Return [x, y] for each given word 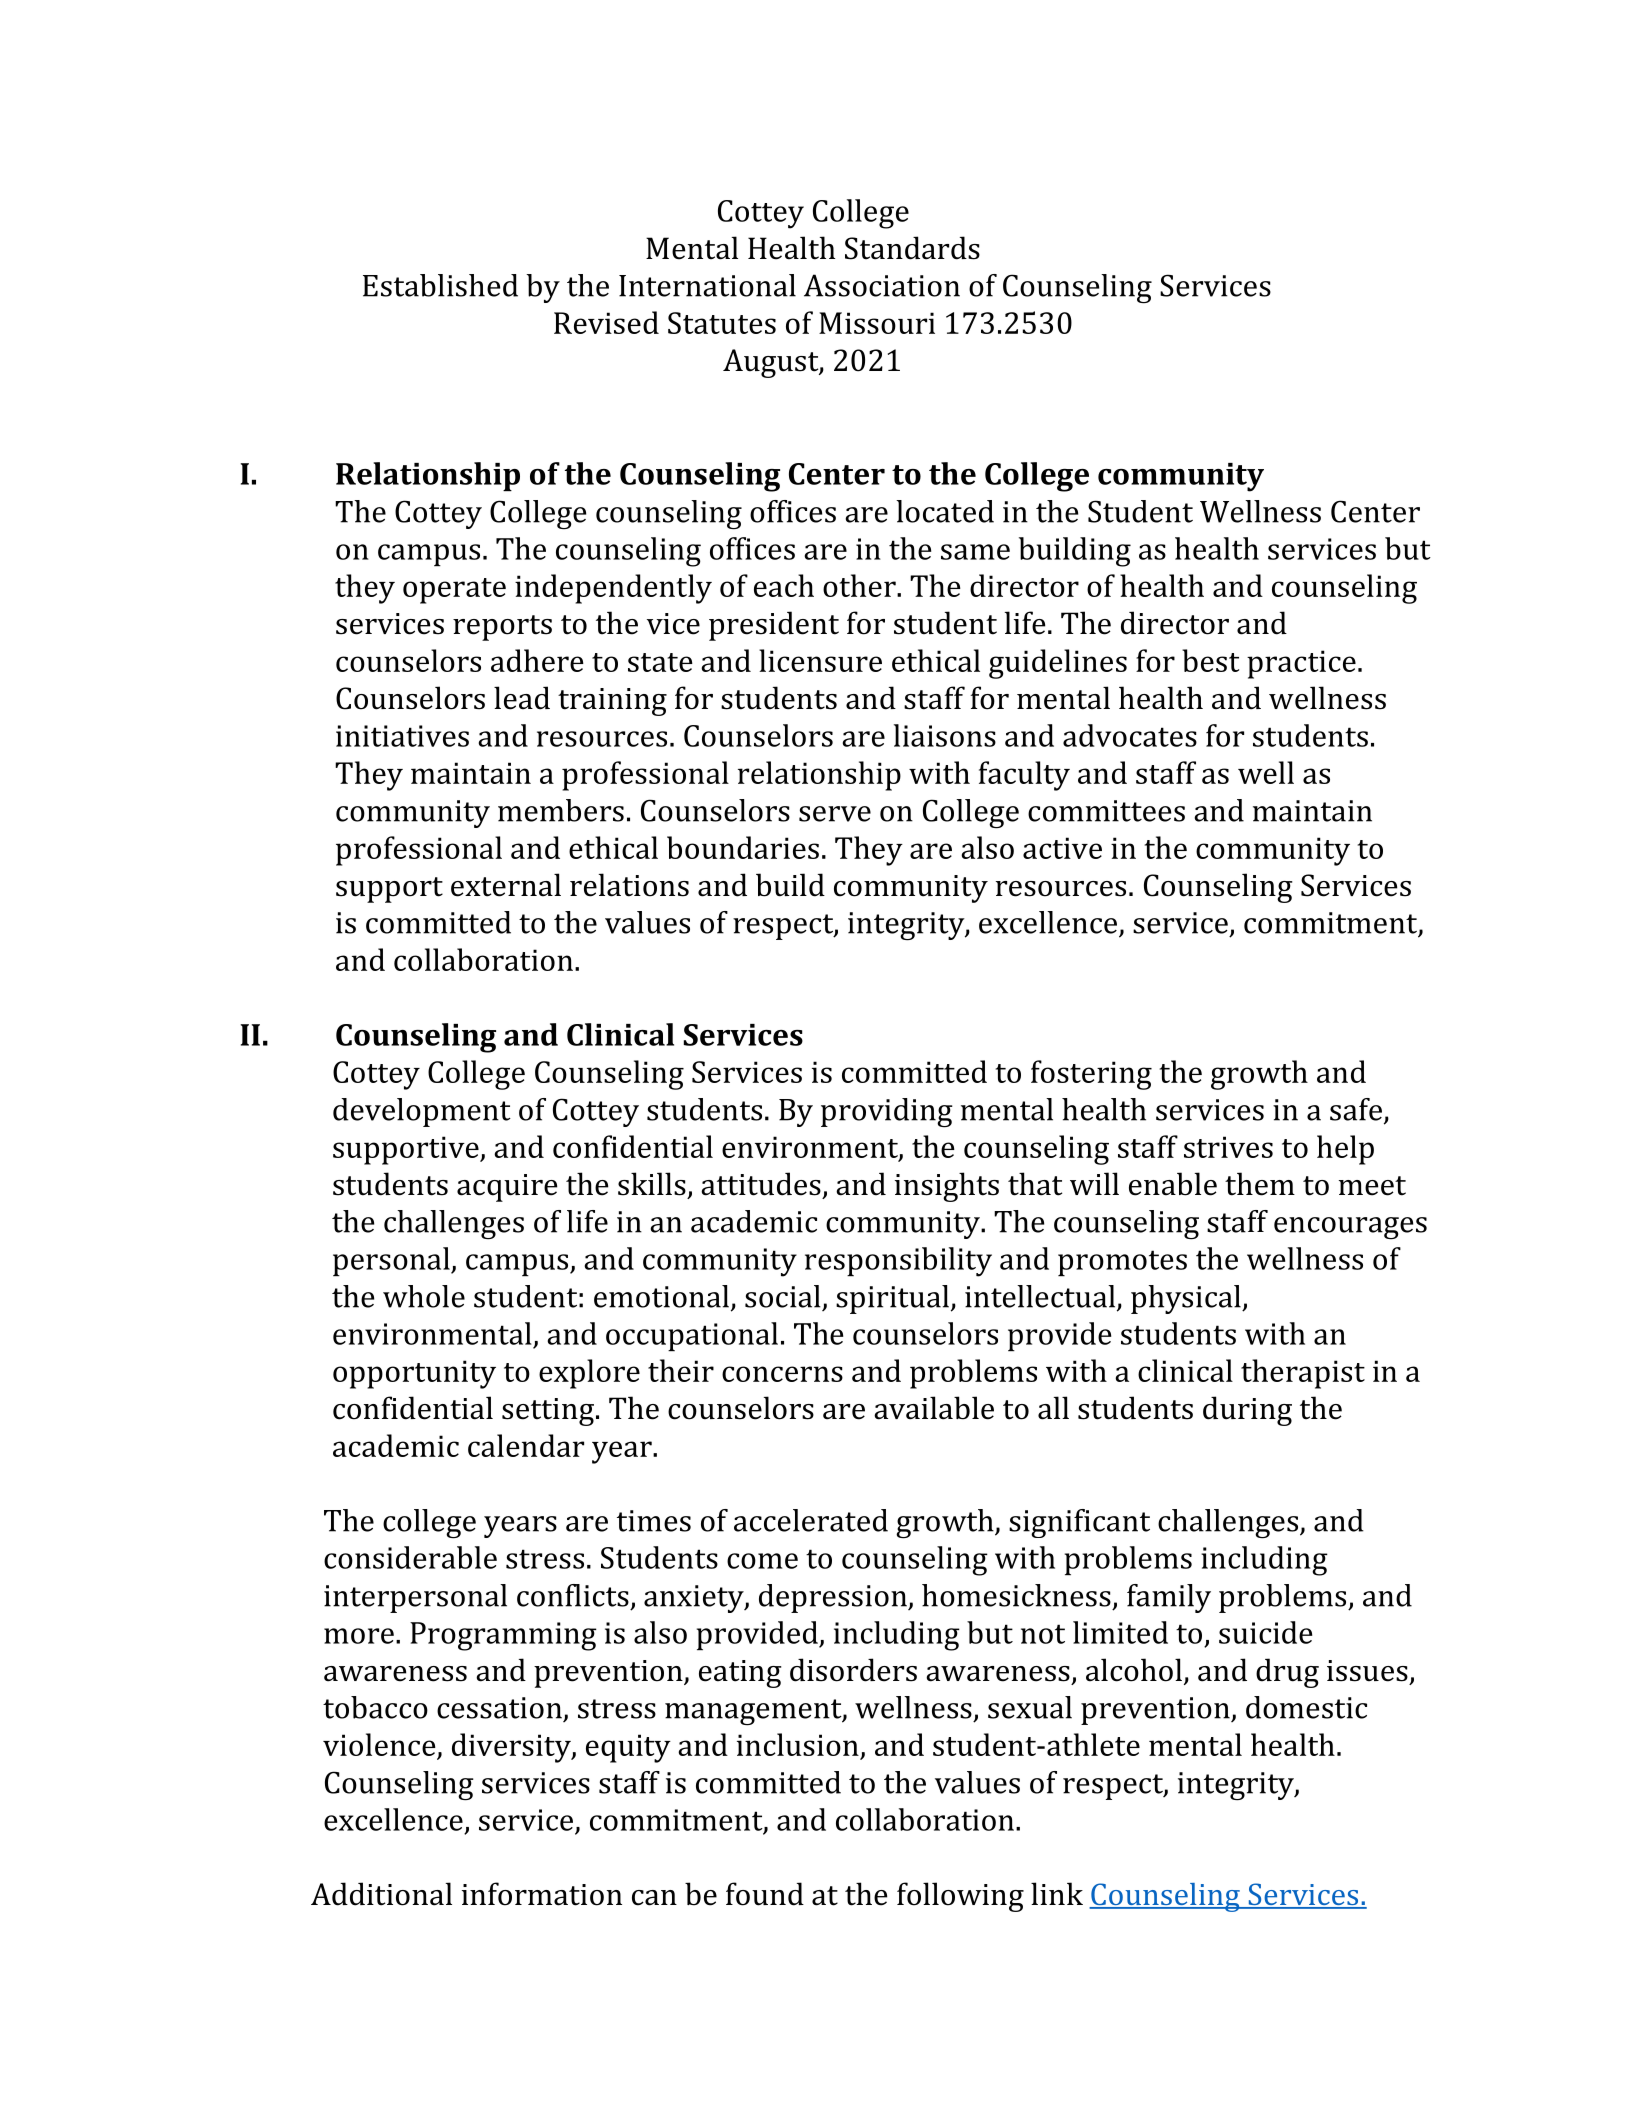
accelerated [811, 1520]
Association [882, 285]
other [860, 585]
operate [454, 591]
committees [1106, 811]
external [506, 885]
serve [835, 814]
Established [440, 285]
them [1260, 1184]
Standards [912, 248]
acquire [507, 1188]
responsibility [898, 1262]
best [1210, 660]
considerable [410, 1557]
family [1169, 1598]
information [542, 1894]
